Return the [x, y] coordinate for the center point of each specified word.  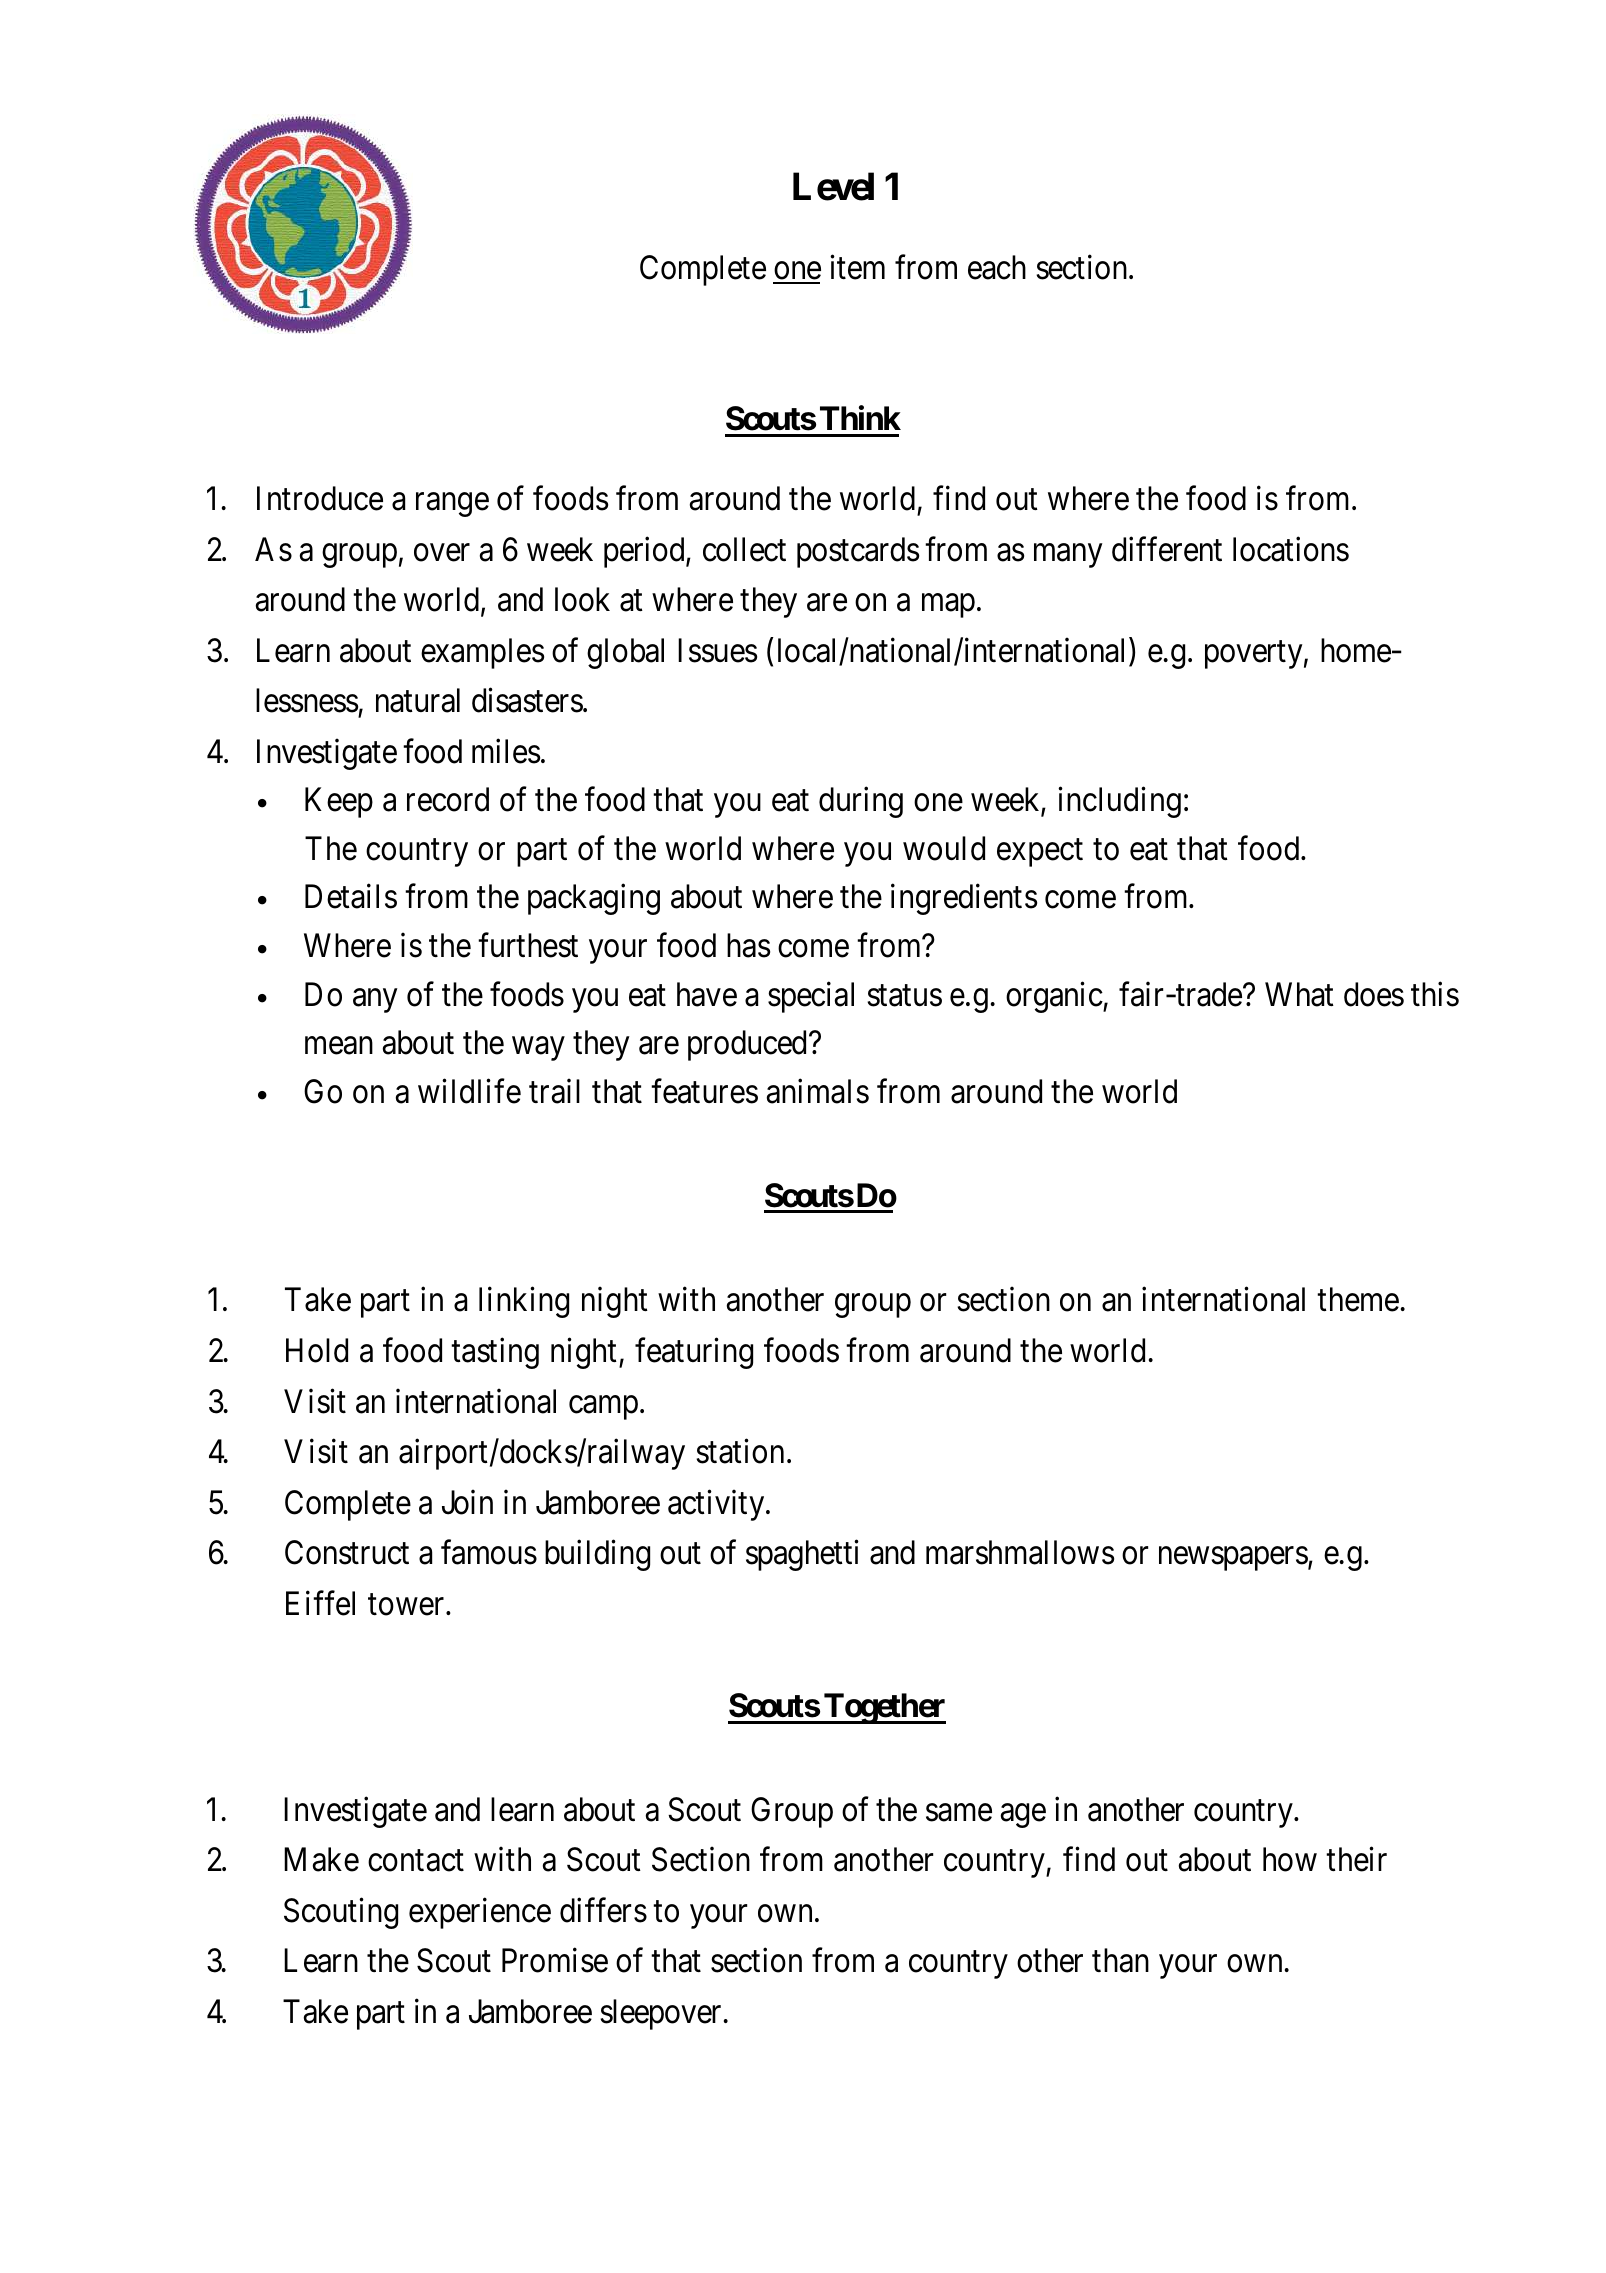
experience [480, 1913]
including [1119, 802]
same [959, 1813]
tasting [495, 1353]
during [861, 802]
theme [1358, 1299]
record [448, 799]
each [997, 267]
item [857, 267]
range [452, 505]
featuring [694, 1353]
